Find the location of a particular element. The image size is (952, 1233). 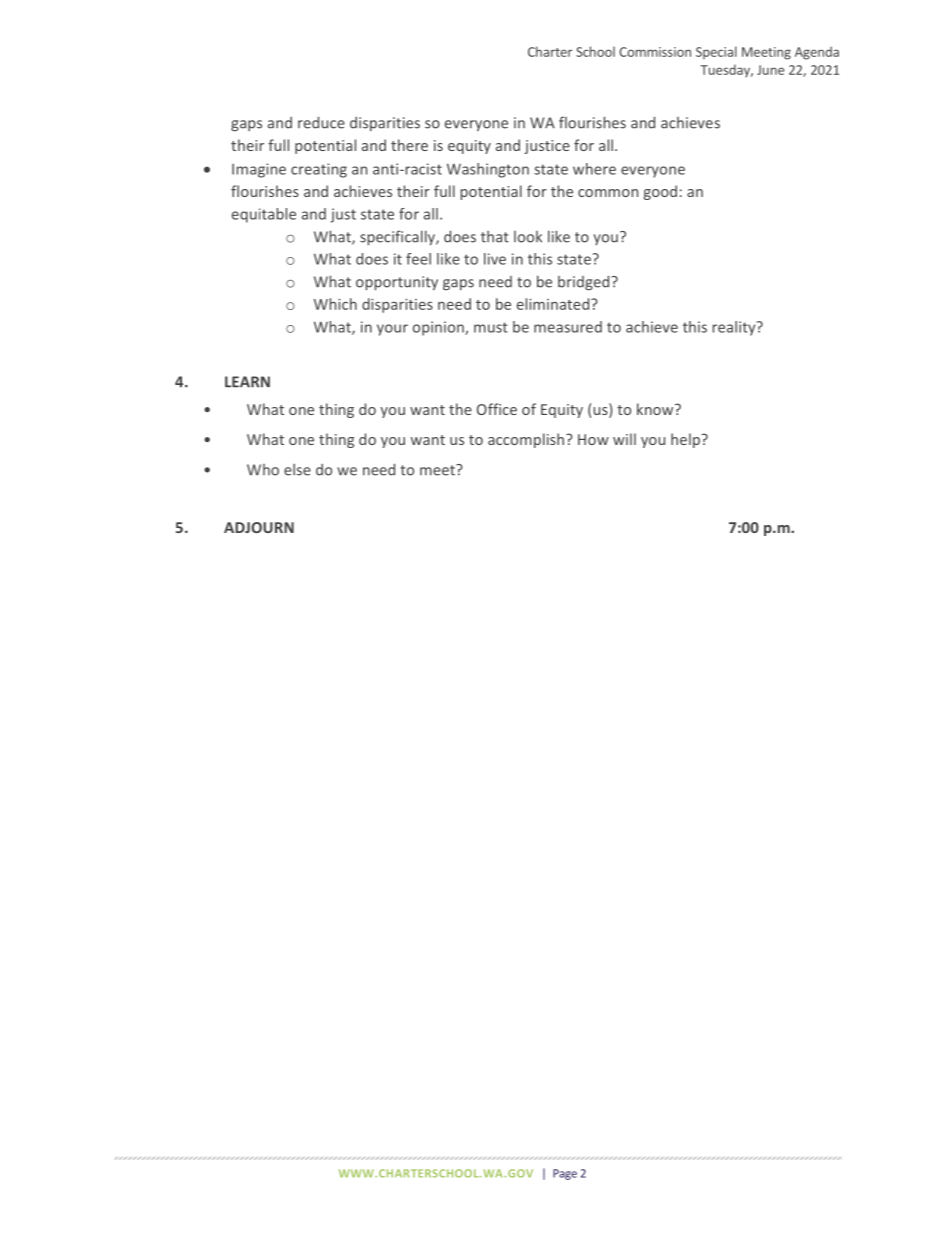

help is located at coordinates (687, 440).
